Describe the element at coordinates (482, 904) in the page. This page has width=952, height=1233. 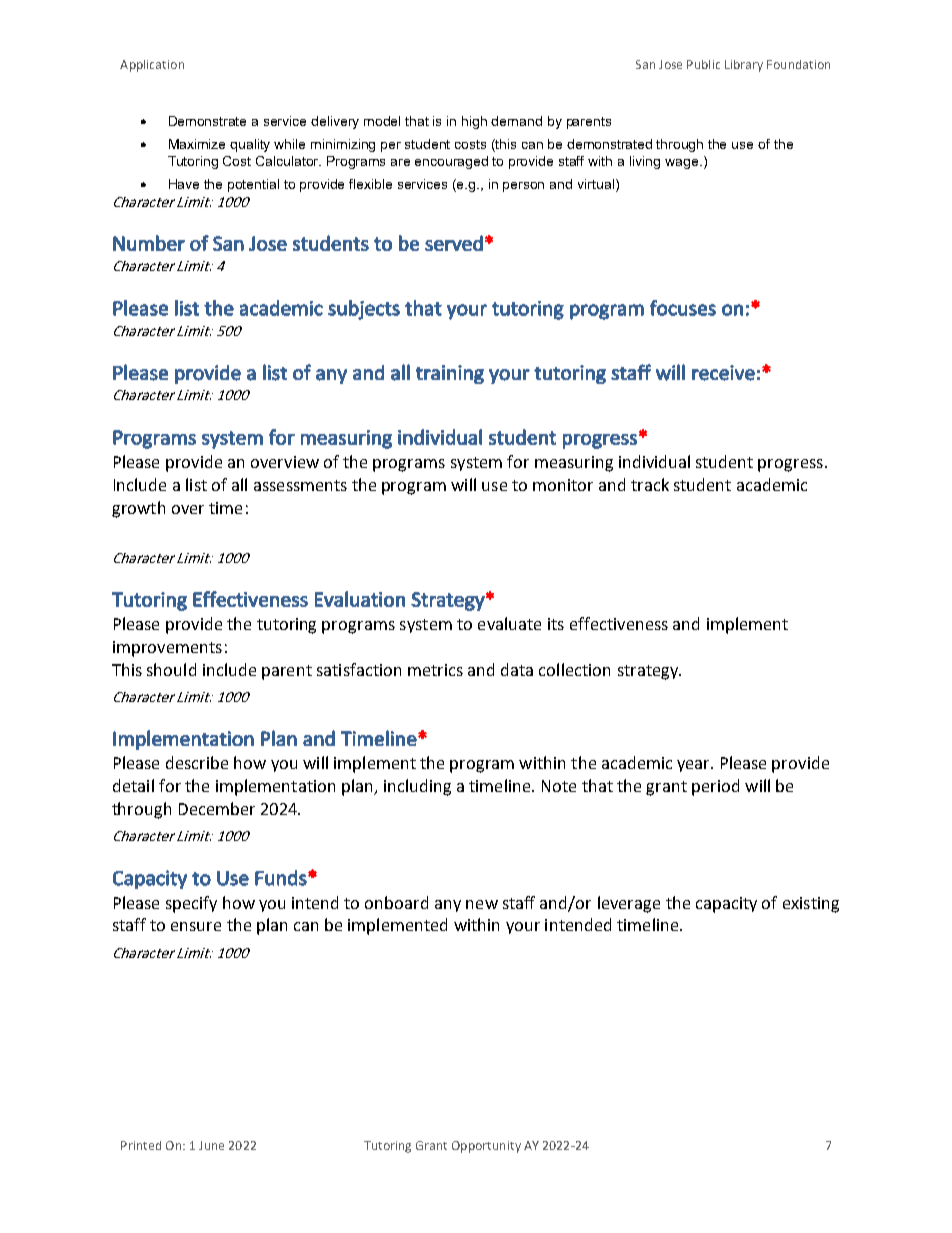
I see `new` at that location.
